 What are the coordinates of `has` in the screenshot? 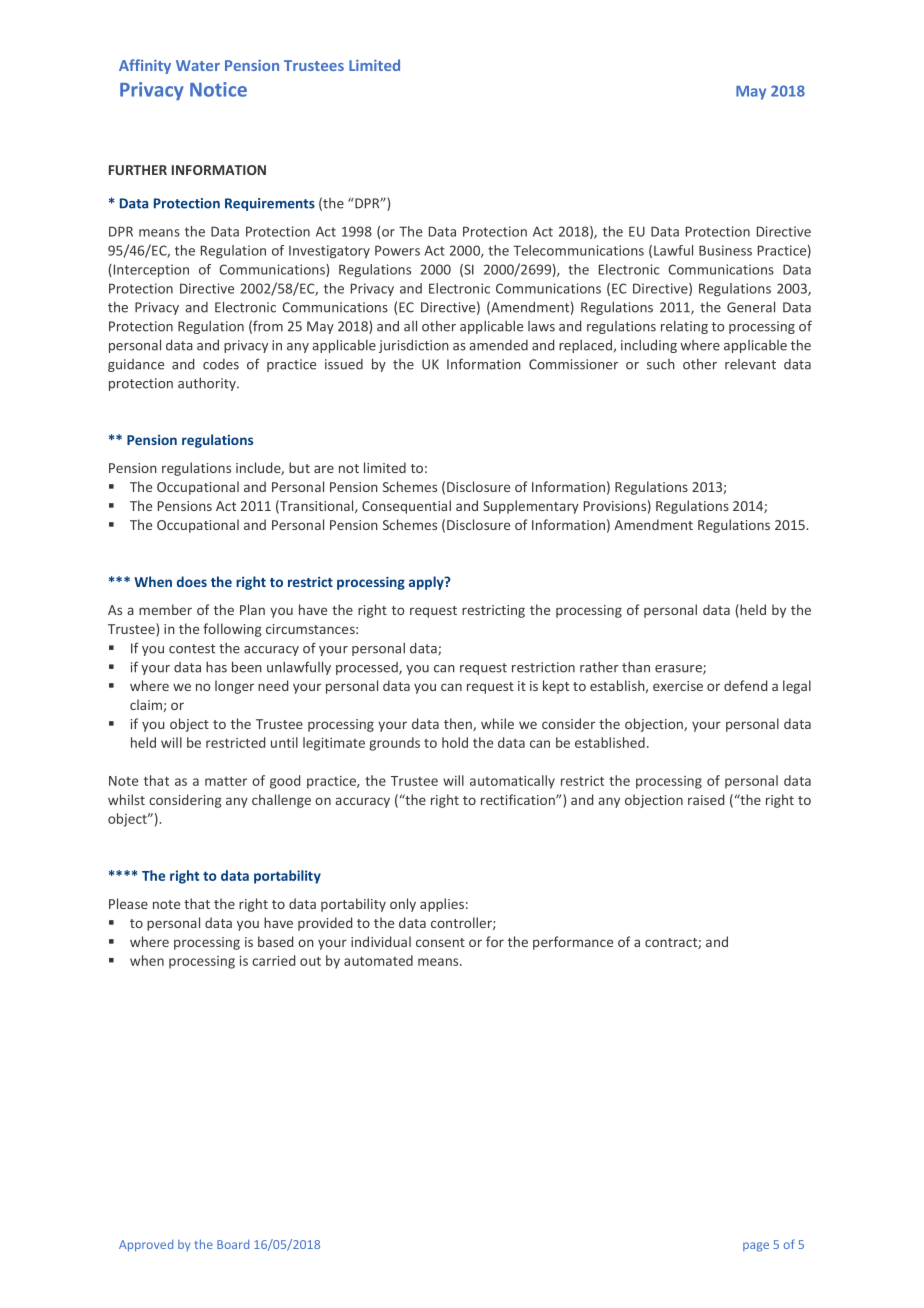 It's located at (216, 667).
